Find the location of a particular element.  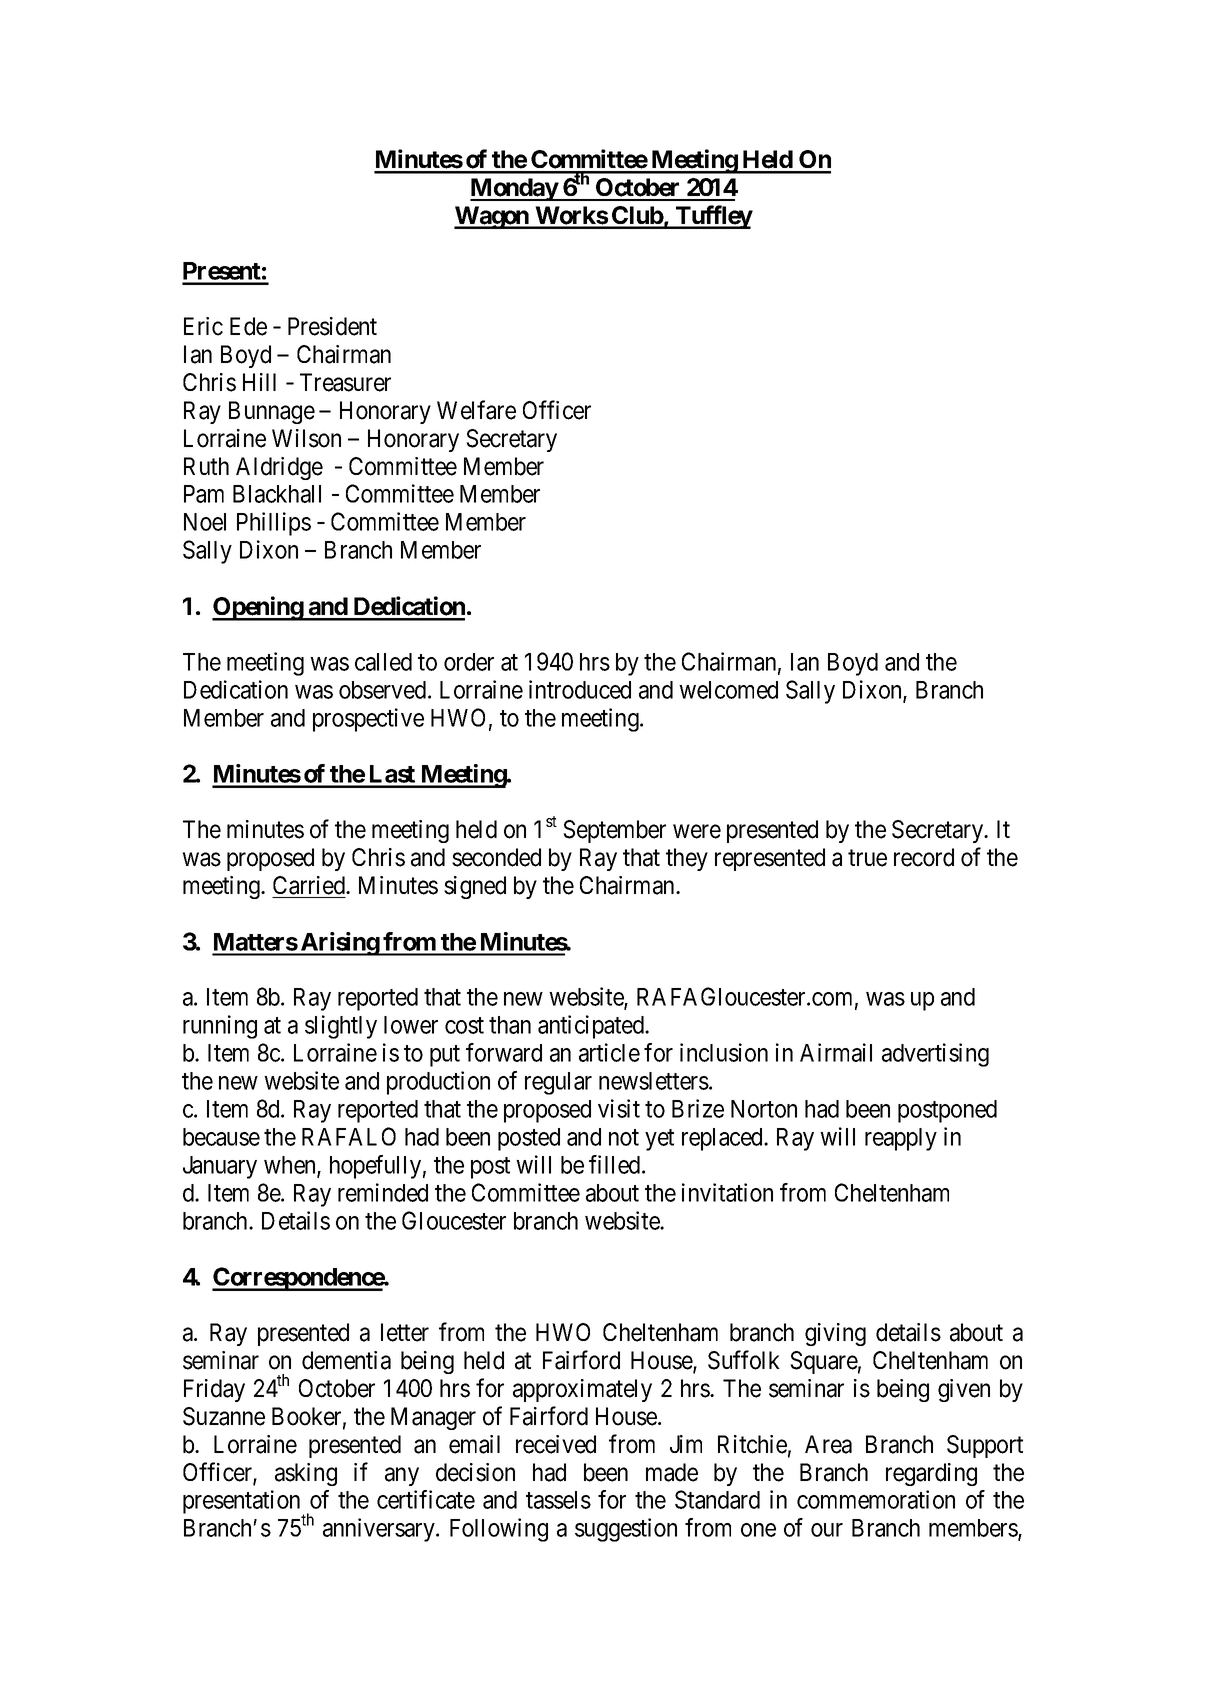

President is located at coordinates (332, 326).
